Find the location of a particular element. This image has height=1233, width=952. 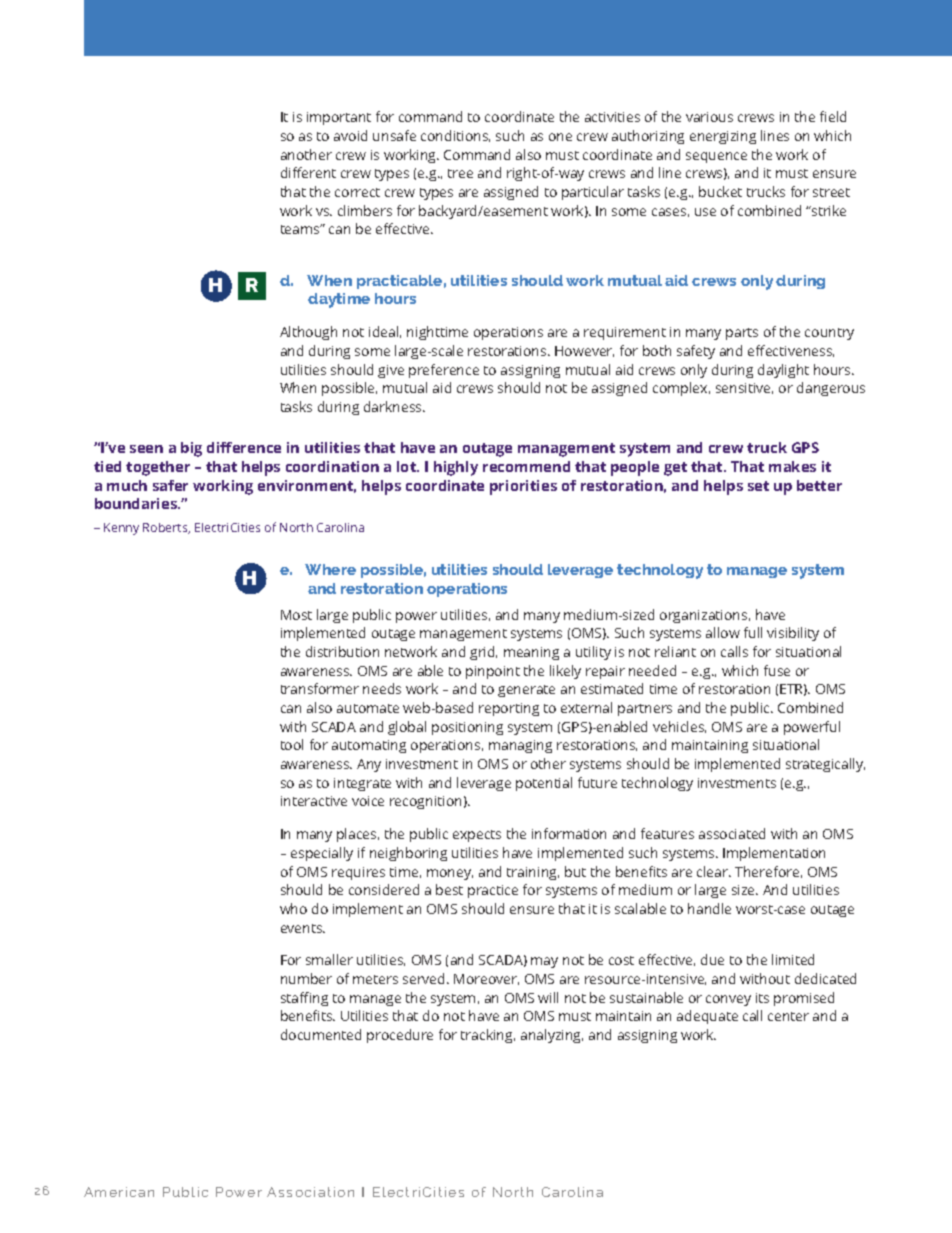

staffing is located at coordinates (304, 999).
